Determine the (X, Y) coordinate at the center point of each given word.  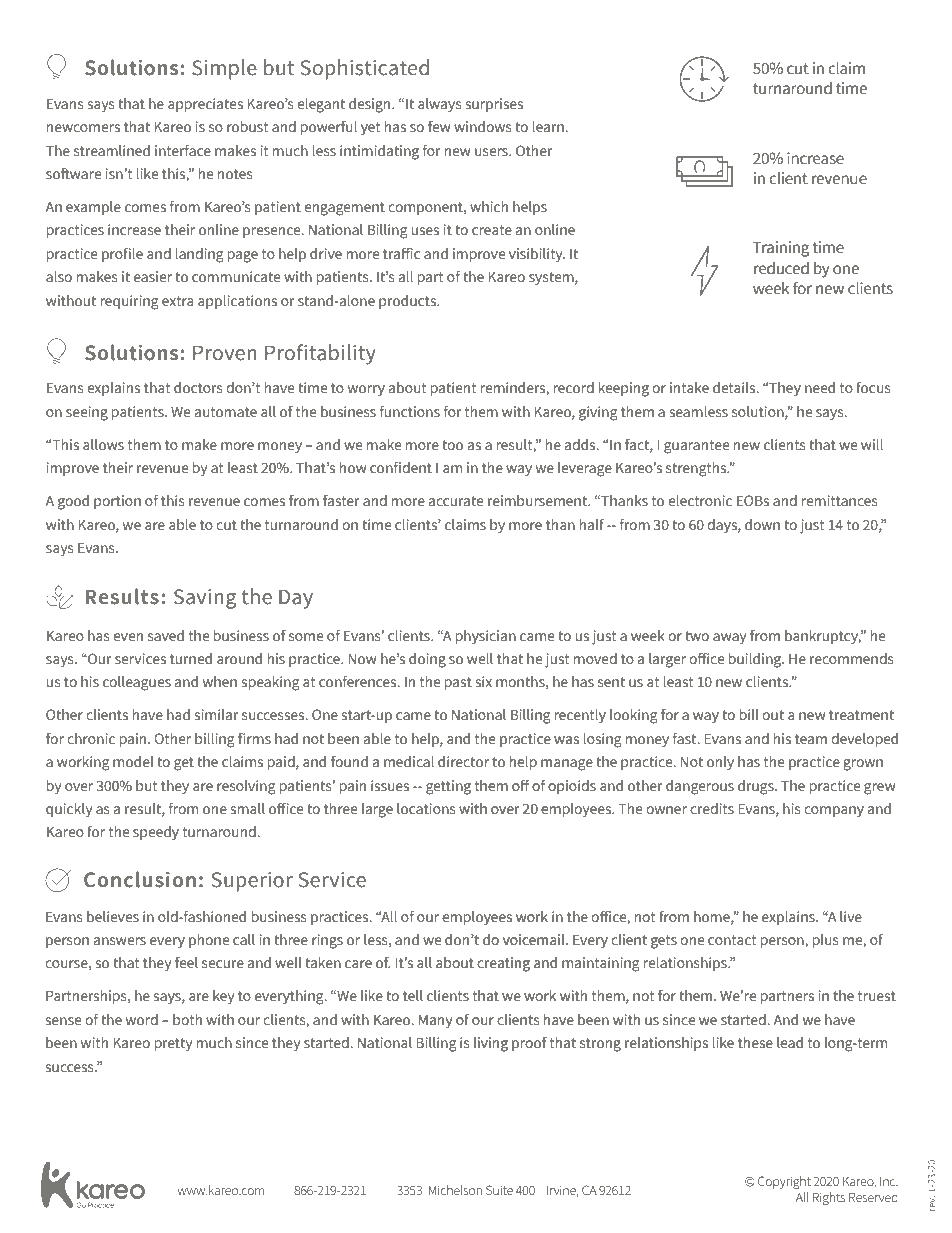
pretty (173, 1044)
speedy (156, 833)
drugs (757, 787)
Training (781, 249)
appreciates (205, 105)
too (452, 445)
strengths (697, 469)
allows (103, 444)
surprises (494, 105)
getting (448, 787)
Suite (499, 1190)
